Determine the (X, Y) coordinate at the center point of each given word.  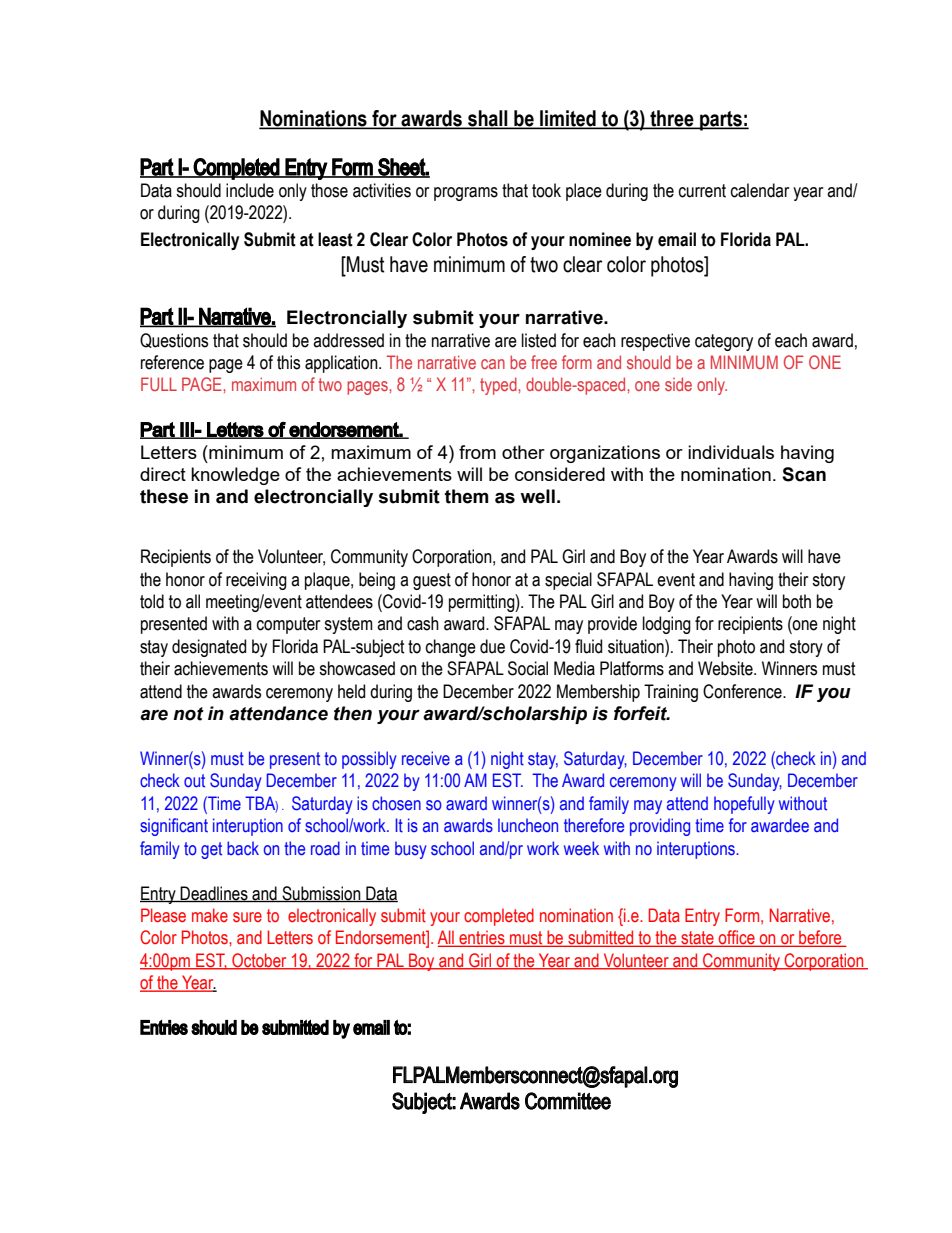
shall (488, 119)
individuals (731, 452)
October (259, 961)
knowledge (235, 476)
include (250, 190)
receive (426, 758)
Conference (743, 691)
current (702, 191)
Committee (568, 1101)
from (477, 452)
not (188, 714)
